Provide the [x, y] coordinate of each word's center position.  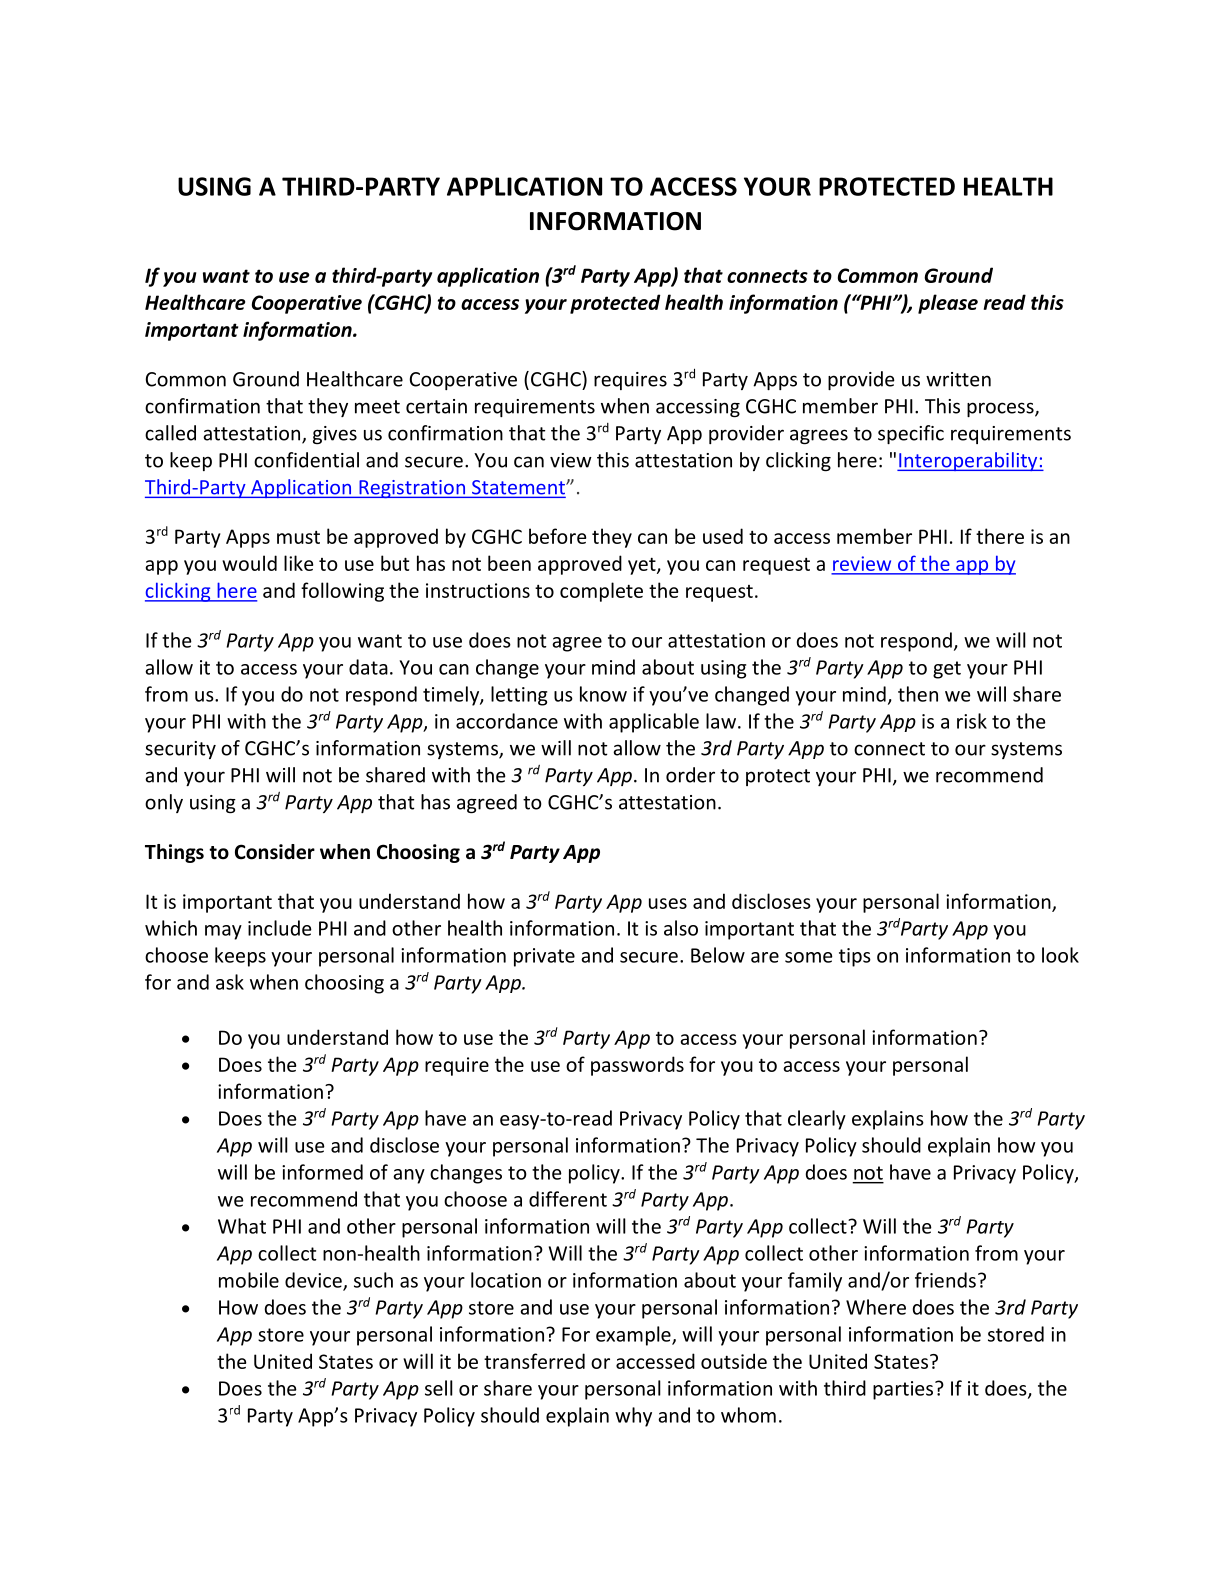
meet [377, 407]
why [633, 1417]
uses [668, 903]
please [948, 304]
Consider [275, 852]
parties [904, 1390]
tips [855, 957]
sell [439, 1388]
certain [436, 406]
